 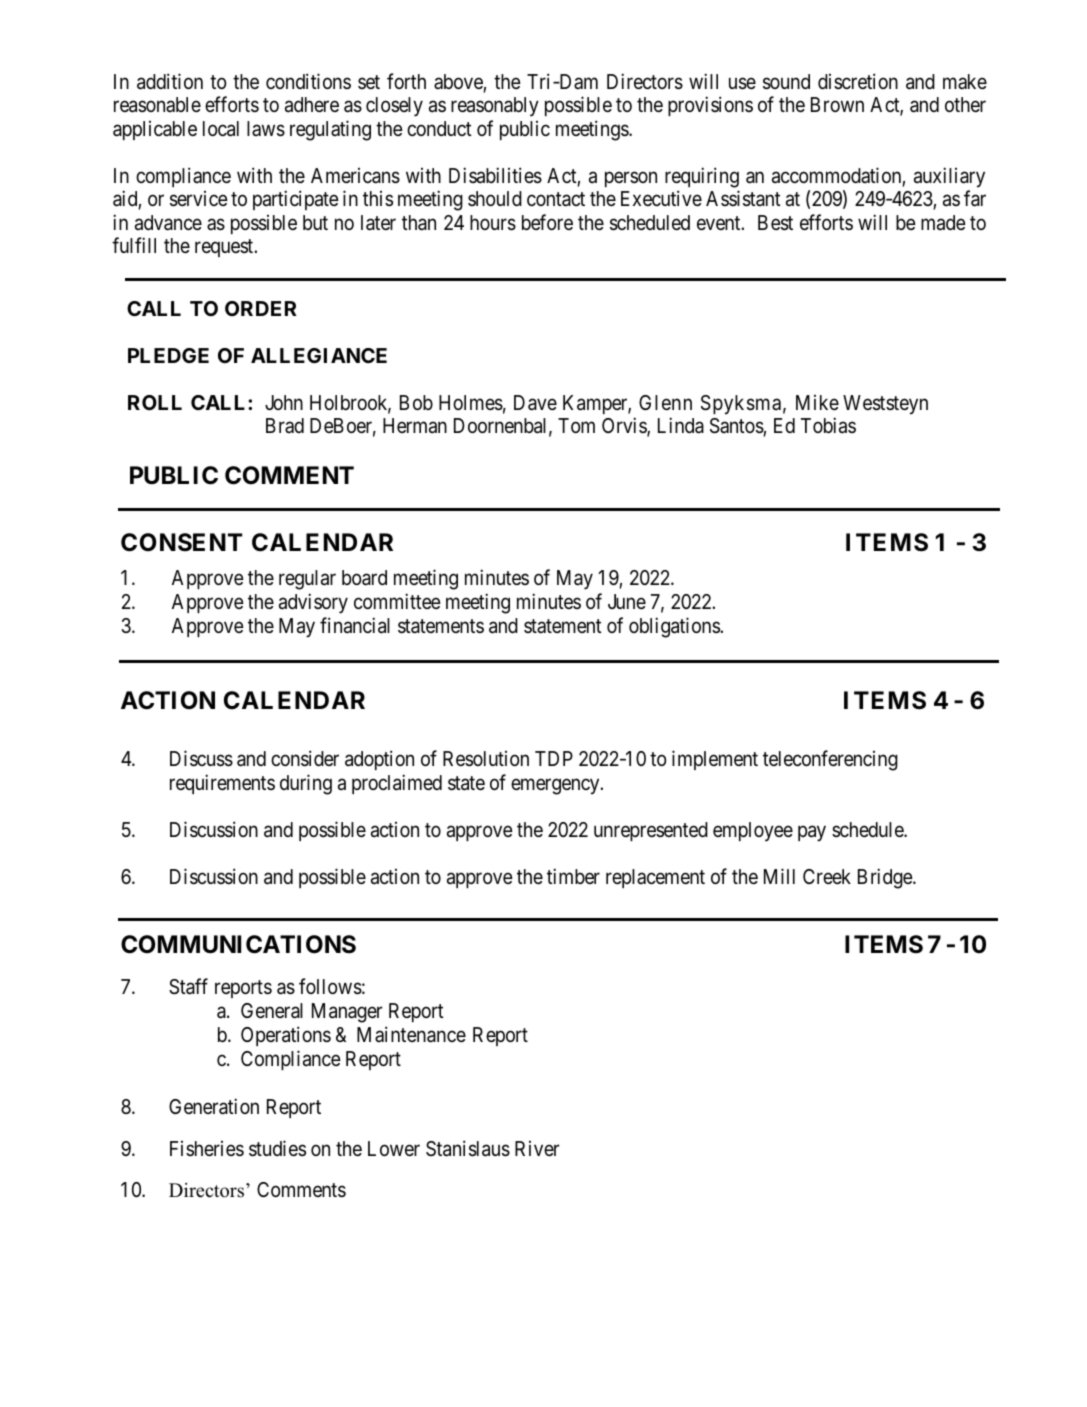 What do you see at coordinates (837, 104) in the page?
I see `Brown` at bounding box center [837, 104].
